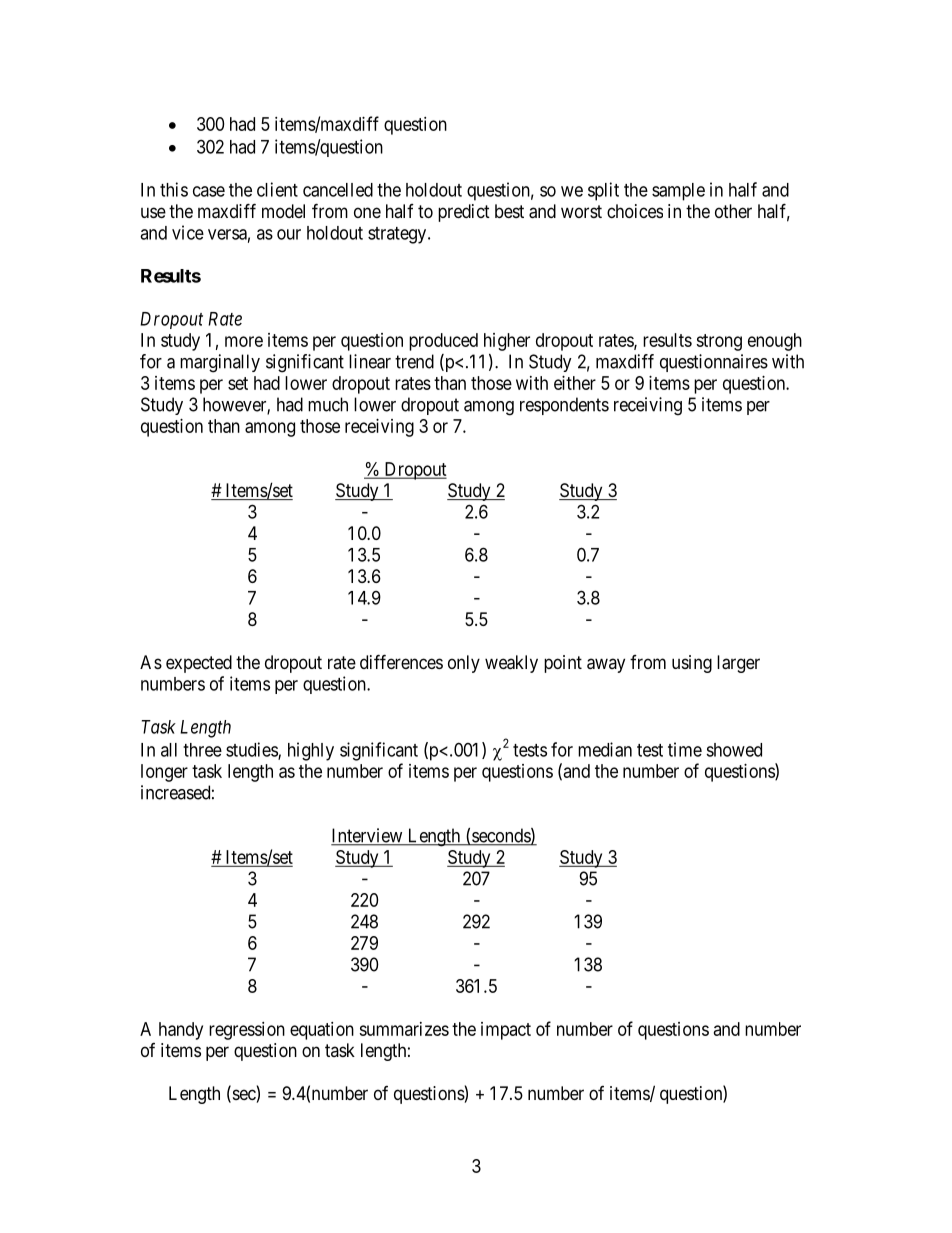 The image size is (952, 1233). What do you see at coordinates (733, 211) in the screenshot?
I see `other` at bounding box center [733, 211].
